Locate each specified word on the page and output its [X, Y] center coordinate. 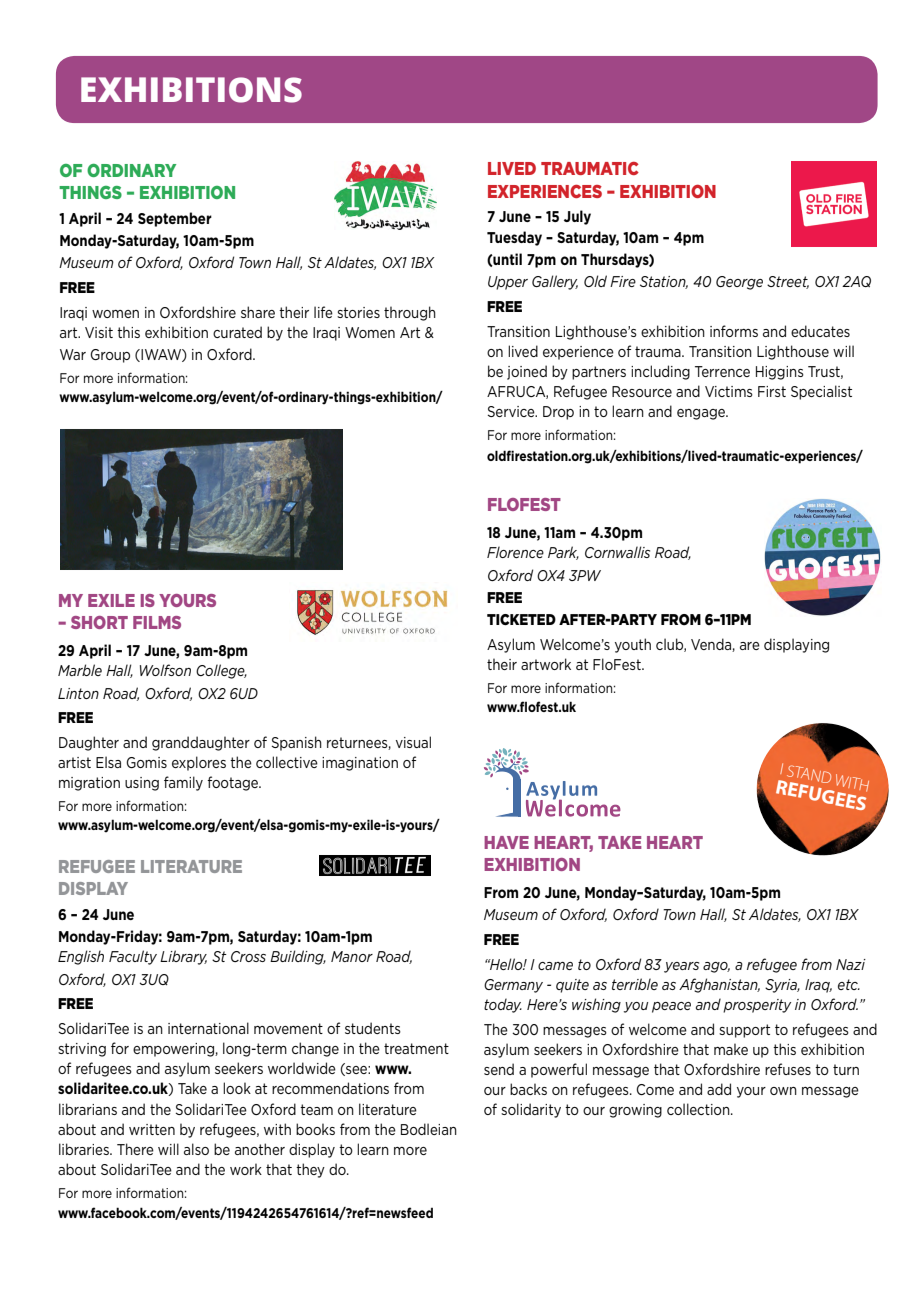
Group [110, 356]
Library [183, 957]
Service [512, 411]
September [175, 219]
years [681, 967]
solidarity [531, 1110]
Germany [513, 986]
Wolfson [165, 670]
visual [413, 742]
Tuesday [514, 238]
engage [702, 414]
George [739, 283]
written [152, 1129]
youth [633, 645]
